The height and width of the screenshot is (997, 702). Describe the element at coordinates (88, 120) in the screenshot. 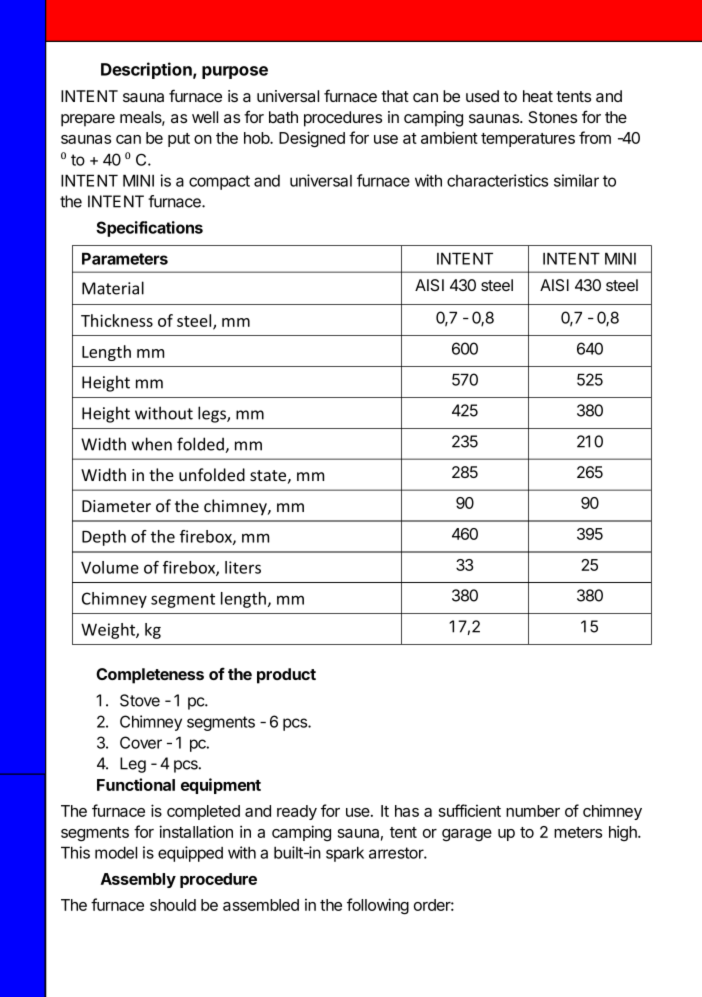

I see `prepare` at that location.
